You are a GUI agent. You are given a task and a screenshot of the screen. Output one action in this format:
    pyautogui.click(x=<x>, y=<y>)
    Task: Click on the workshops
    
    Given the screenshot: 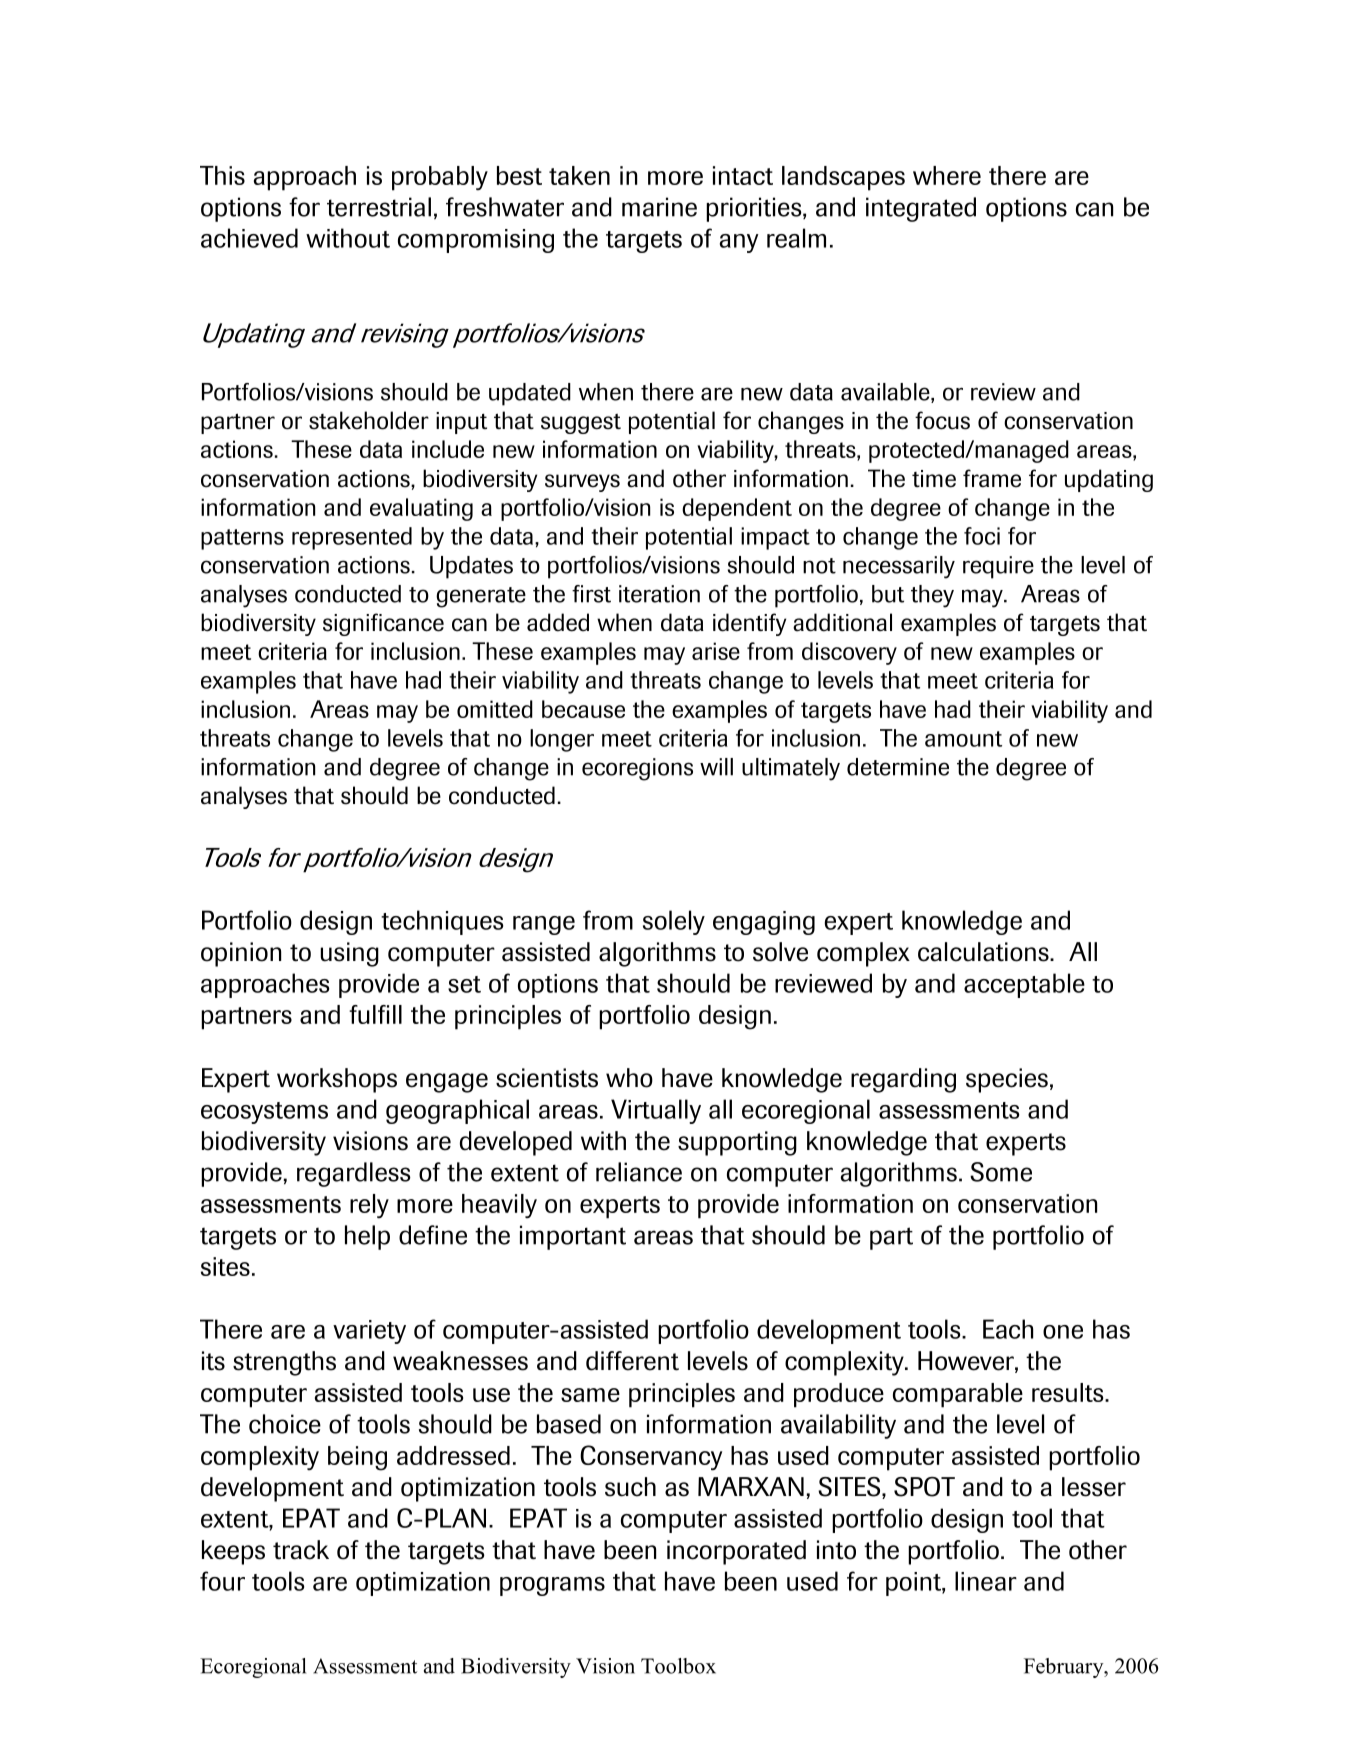 What is the action you would take?
    pyautogui.click(x=337, y=1080)
